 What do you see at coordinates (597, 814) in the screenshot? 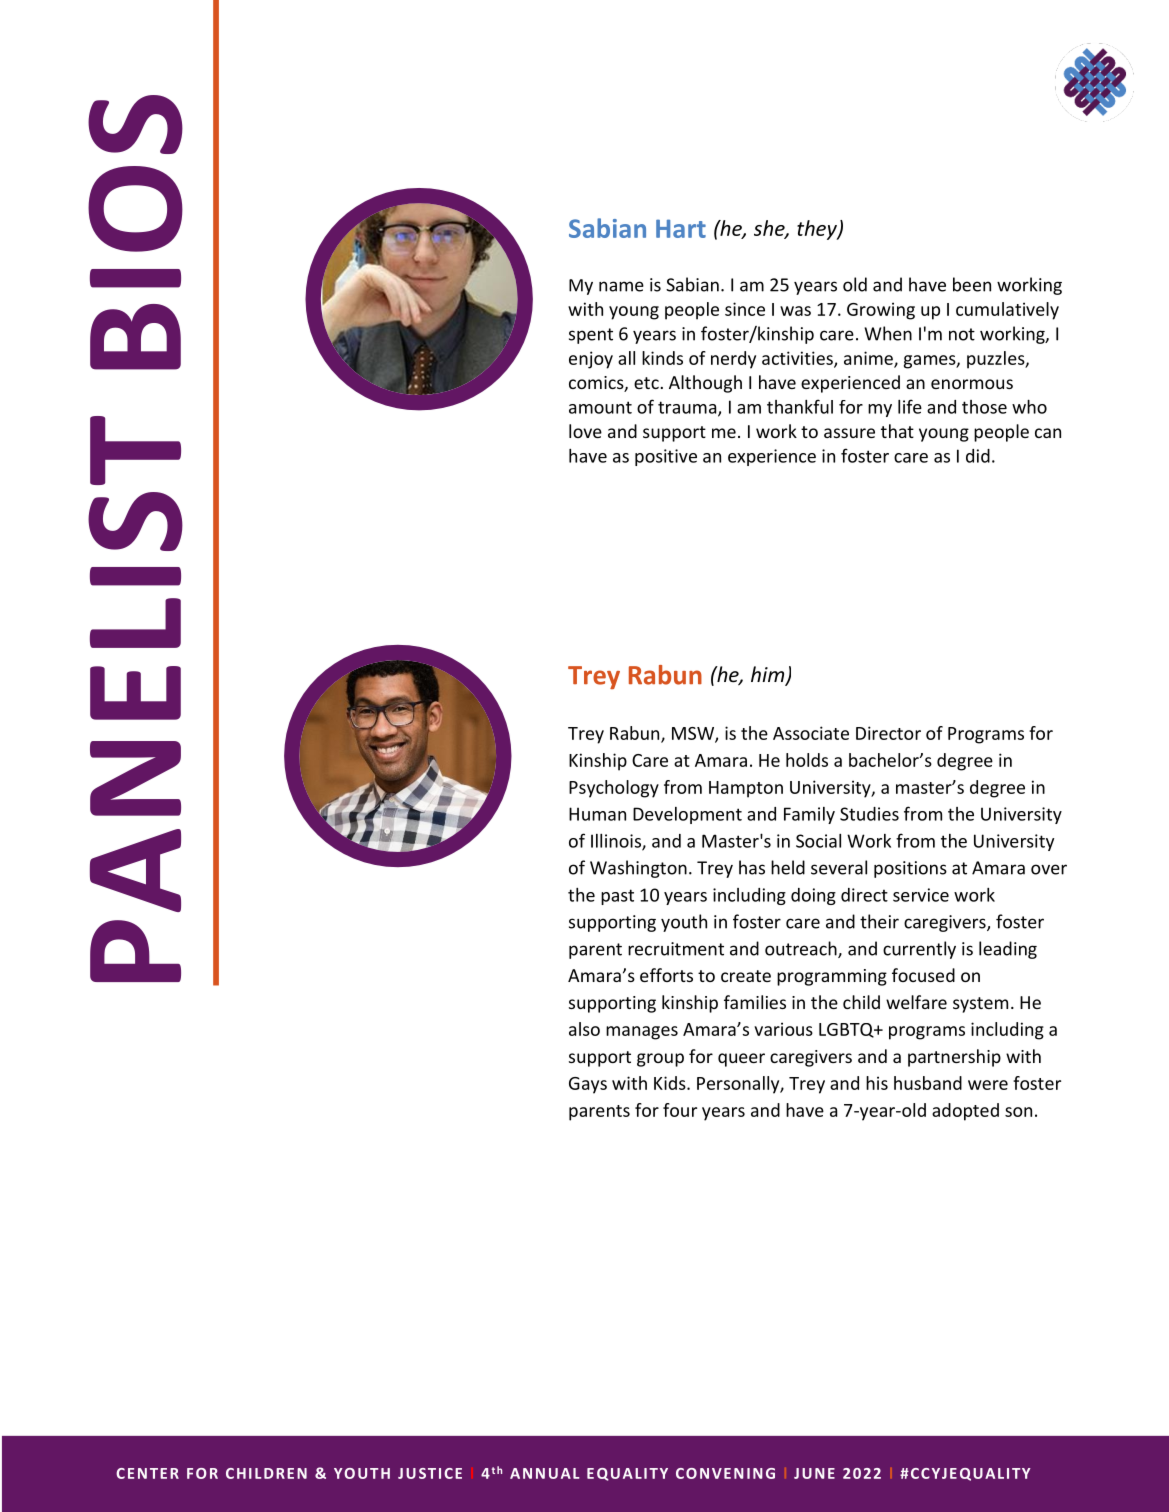
I see `Human` at bounding box center [597, 814].
